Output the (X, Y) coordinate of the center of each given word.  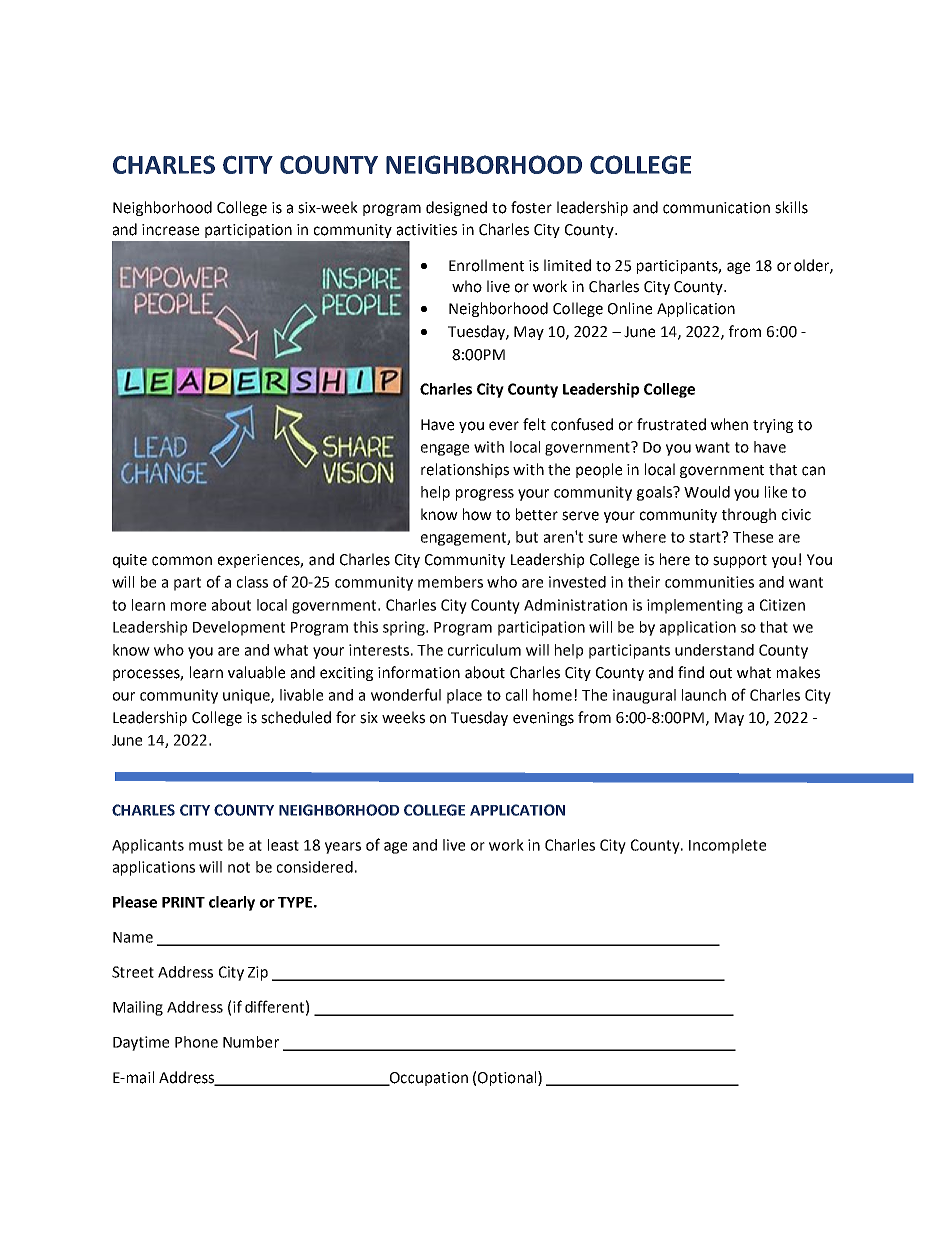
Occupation (428, 1079)
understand (714, 650)
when (729, 424)
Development (239, 628)
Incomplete (727, 846)
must (206, 845)
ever (504, 426)
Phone (196, 1042)
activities (427, 230)
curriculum (484, 650)
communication (716, 208)
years (343, 848)
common (182, 561)
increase (170, 230)
